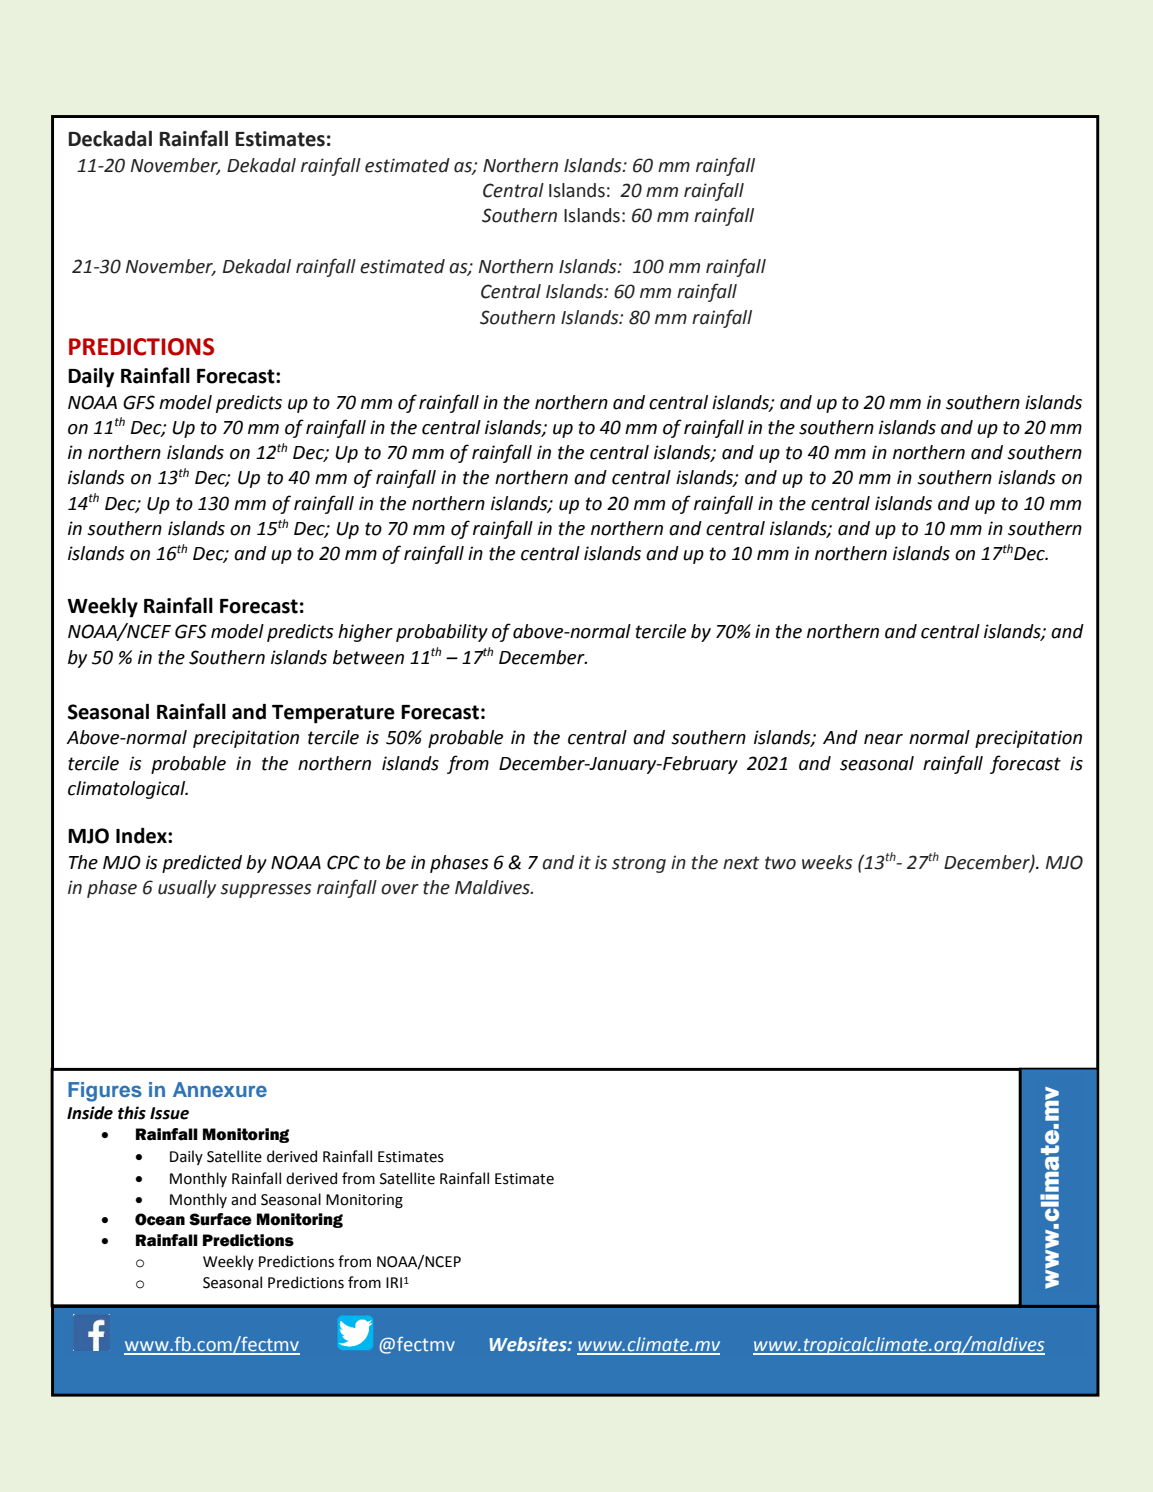 This image has width=1153, height=1492. Describe the element at coordinates (202, 864) in the image. I see `predicted` at that location.
